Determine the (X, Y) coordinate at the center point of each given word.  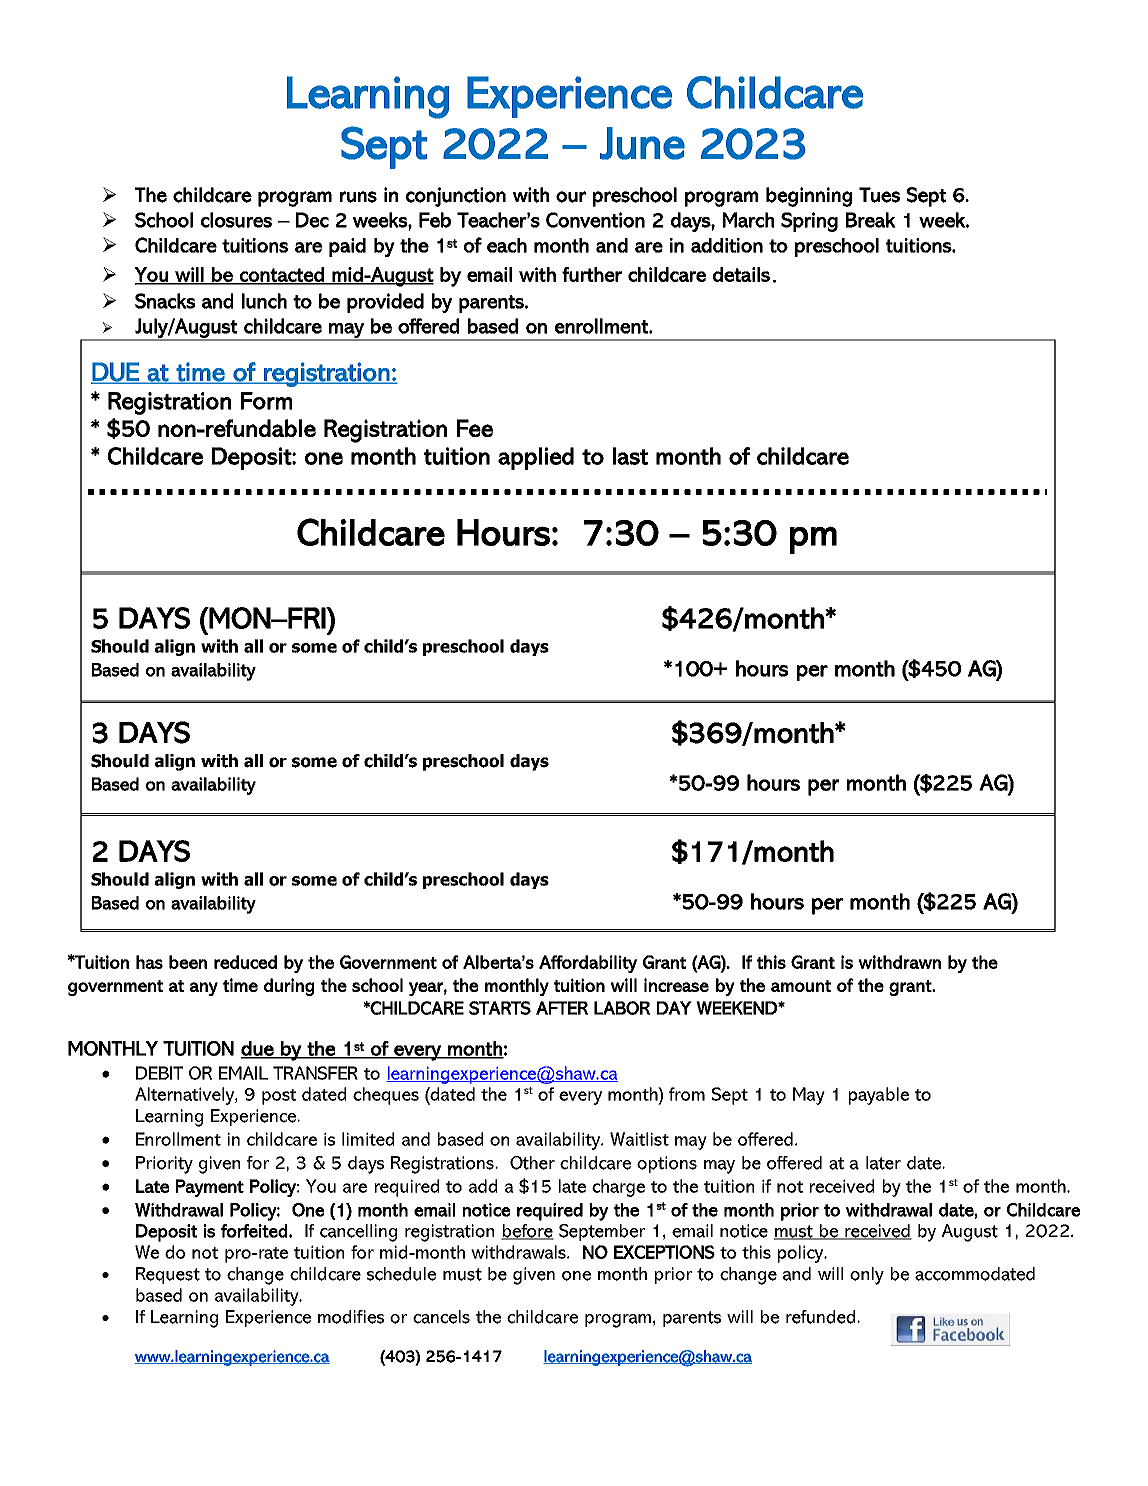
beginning (809, 197)
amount (801, 986)
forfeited (254, 1231)
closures (236, 220)
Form (266, 401)
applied (536, 458)
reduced (245, 962)
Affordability (588, 964)
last (630, 456)
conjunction (456, 197)
